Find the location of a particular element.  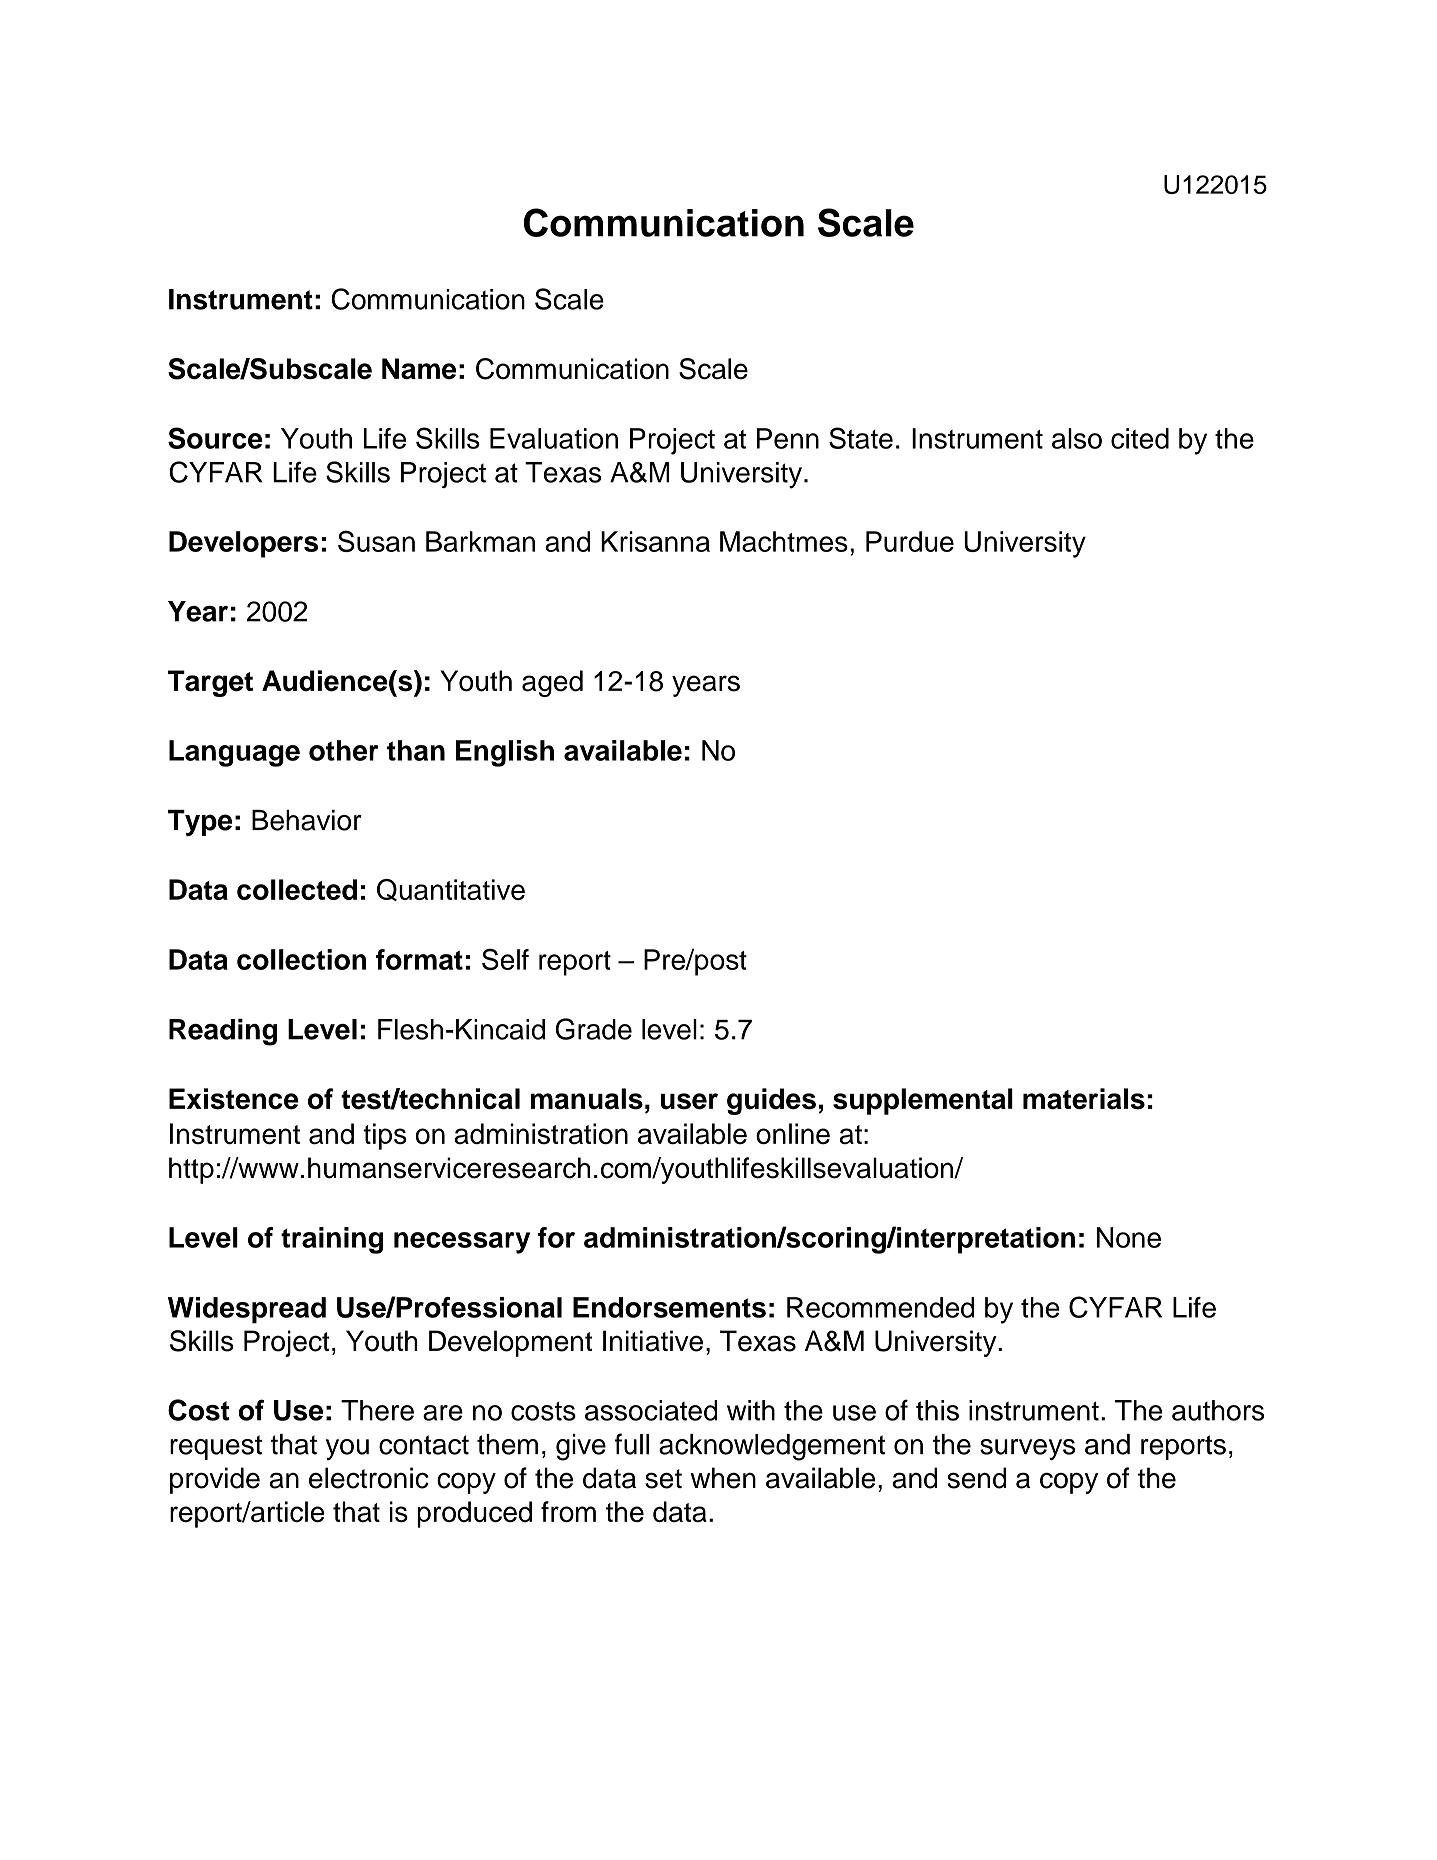

English is located at coordinates (505, 753).
